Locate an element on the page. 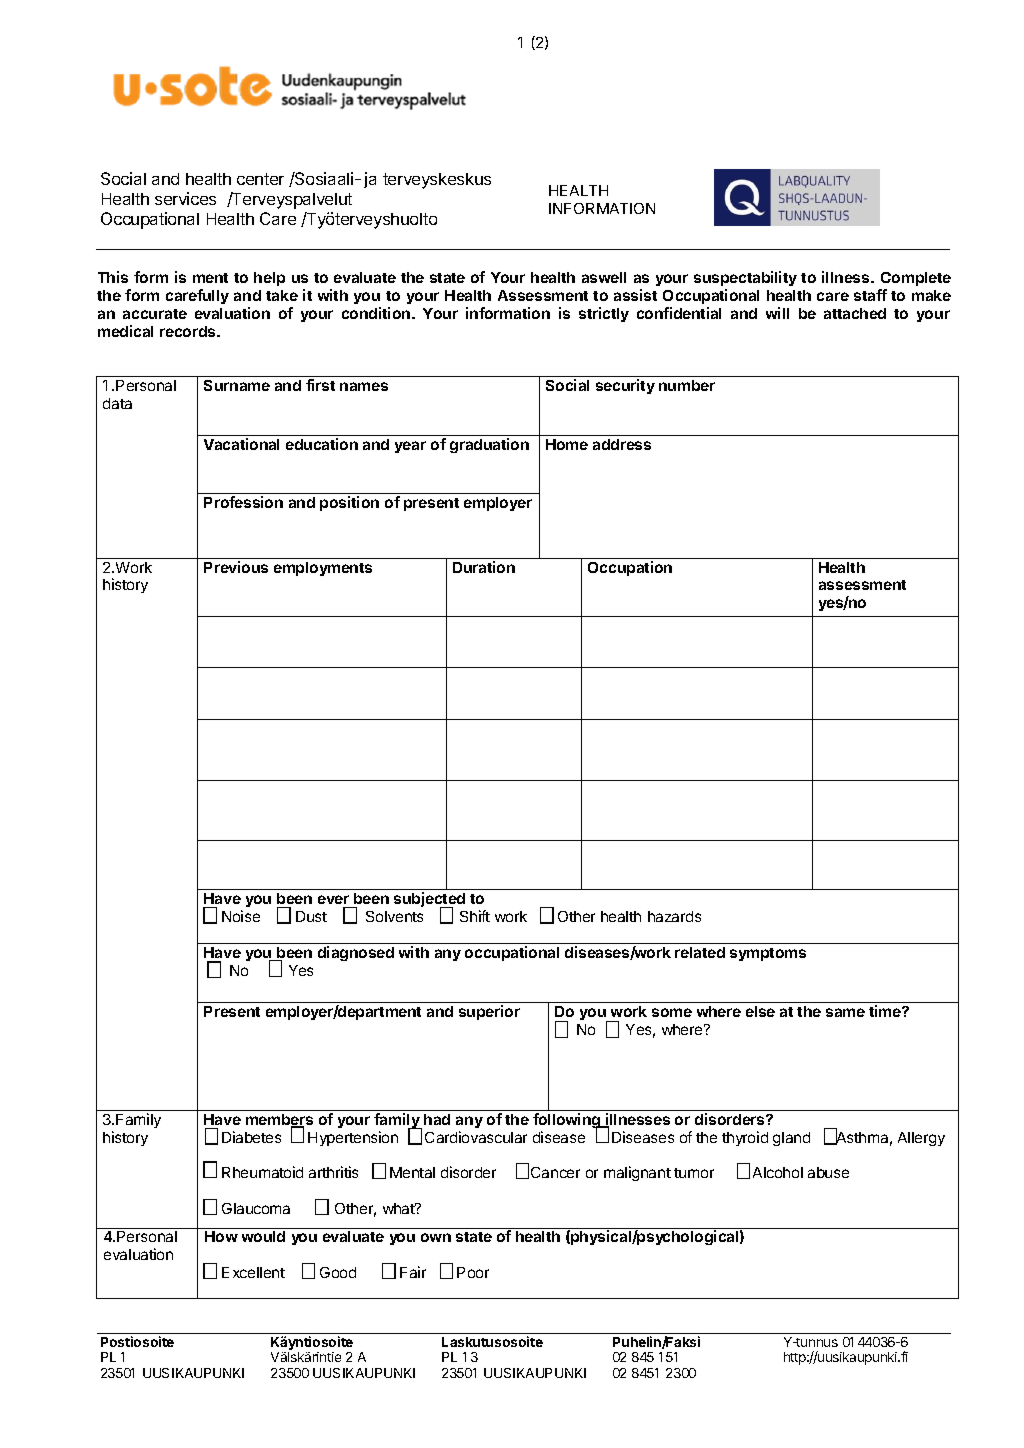 The height and width of the page is (1448, 1024). Shift is located at coordinates (475, 916).
